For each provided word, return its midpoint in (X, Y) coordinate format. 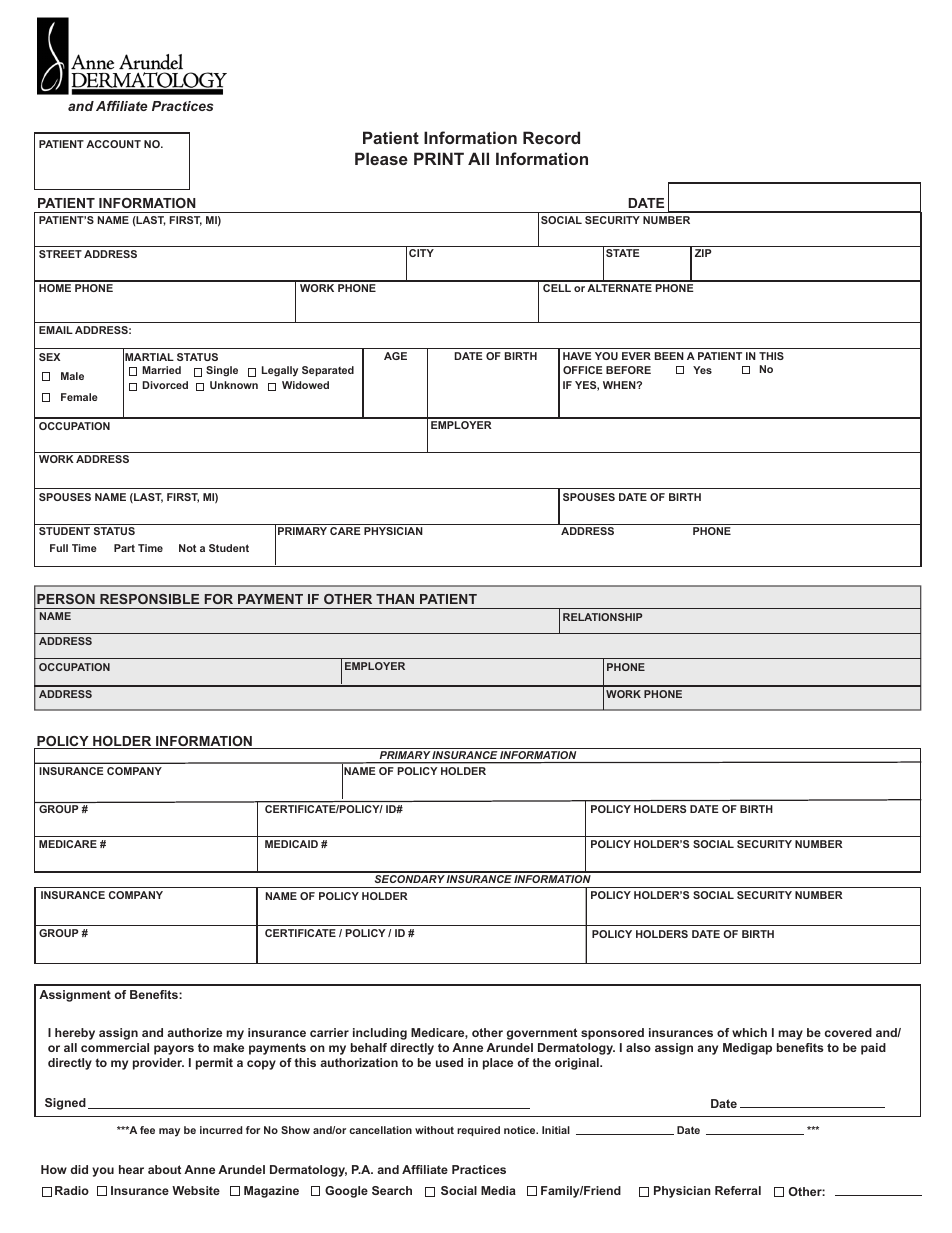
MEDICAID (291, 844)
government (542, 1034)
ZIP (703, 253)
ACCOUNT (113, 144)
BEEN (669, 356)
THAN (395, 599)
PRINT (439, 158)
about (164, 1169)
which (749, 1032)
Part (124, 548)
